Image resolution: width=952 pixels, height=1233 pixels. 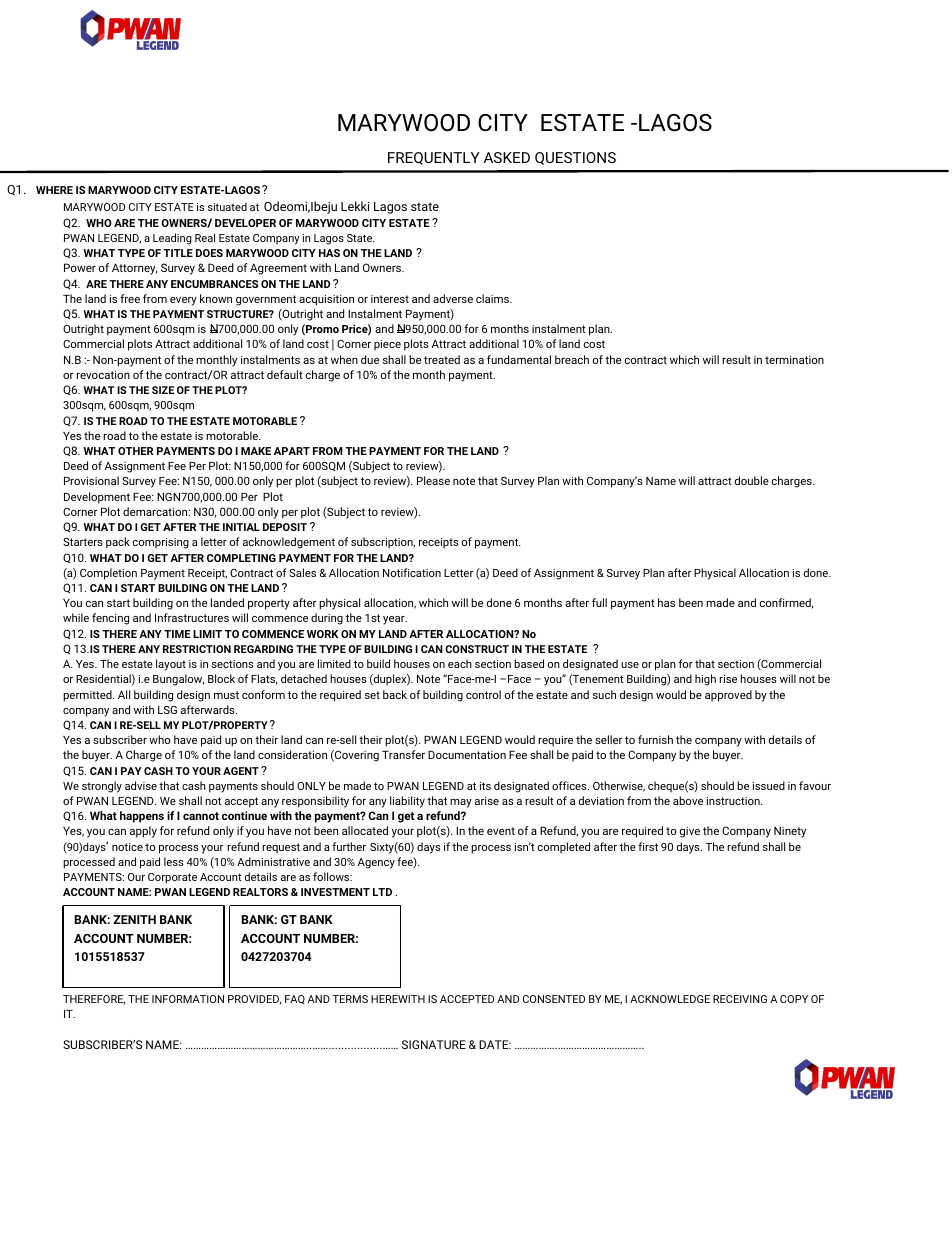 I want to click on FREQUENTLY, so click(x=434, y=158).
